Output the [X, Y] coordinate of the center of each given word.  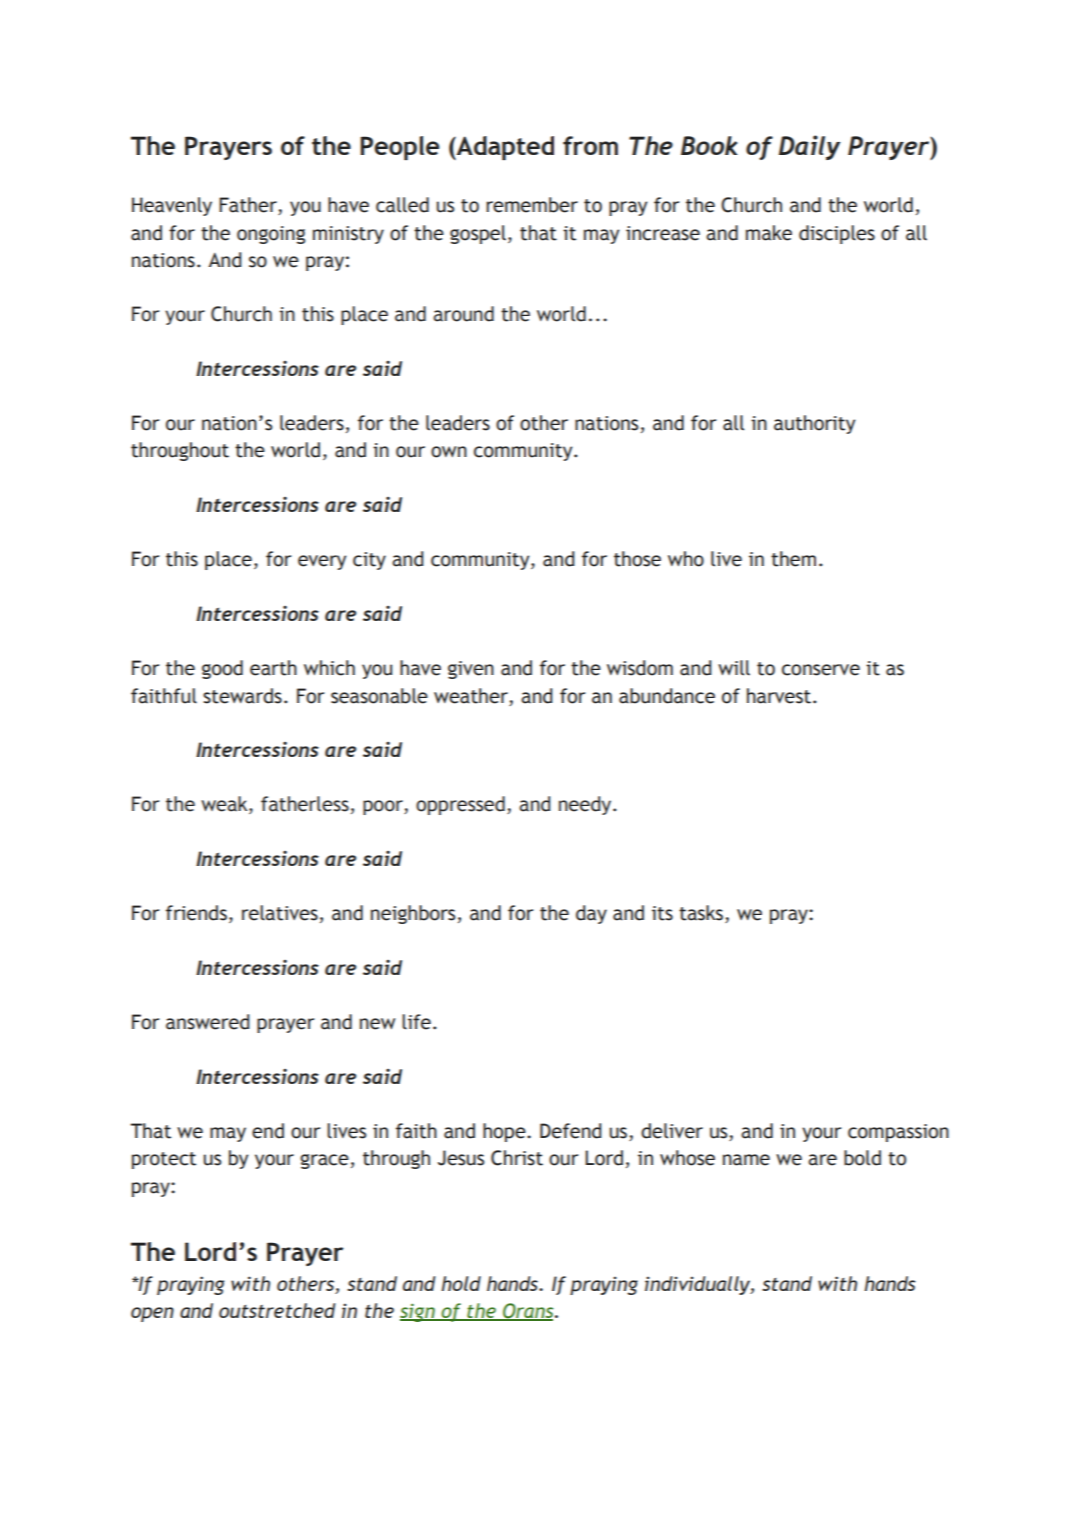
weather [471, 696]
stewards [242, 696]
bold [862, 1158]
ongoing [271, 235]
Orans [528, 1312]
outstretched [277, 1310]
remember [532, 205]
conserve [821, 670]
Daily [809, 147]
